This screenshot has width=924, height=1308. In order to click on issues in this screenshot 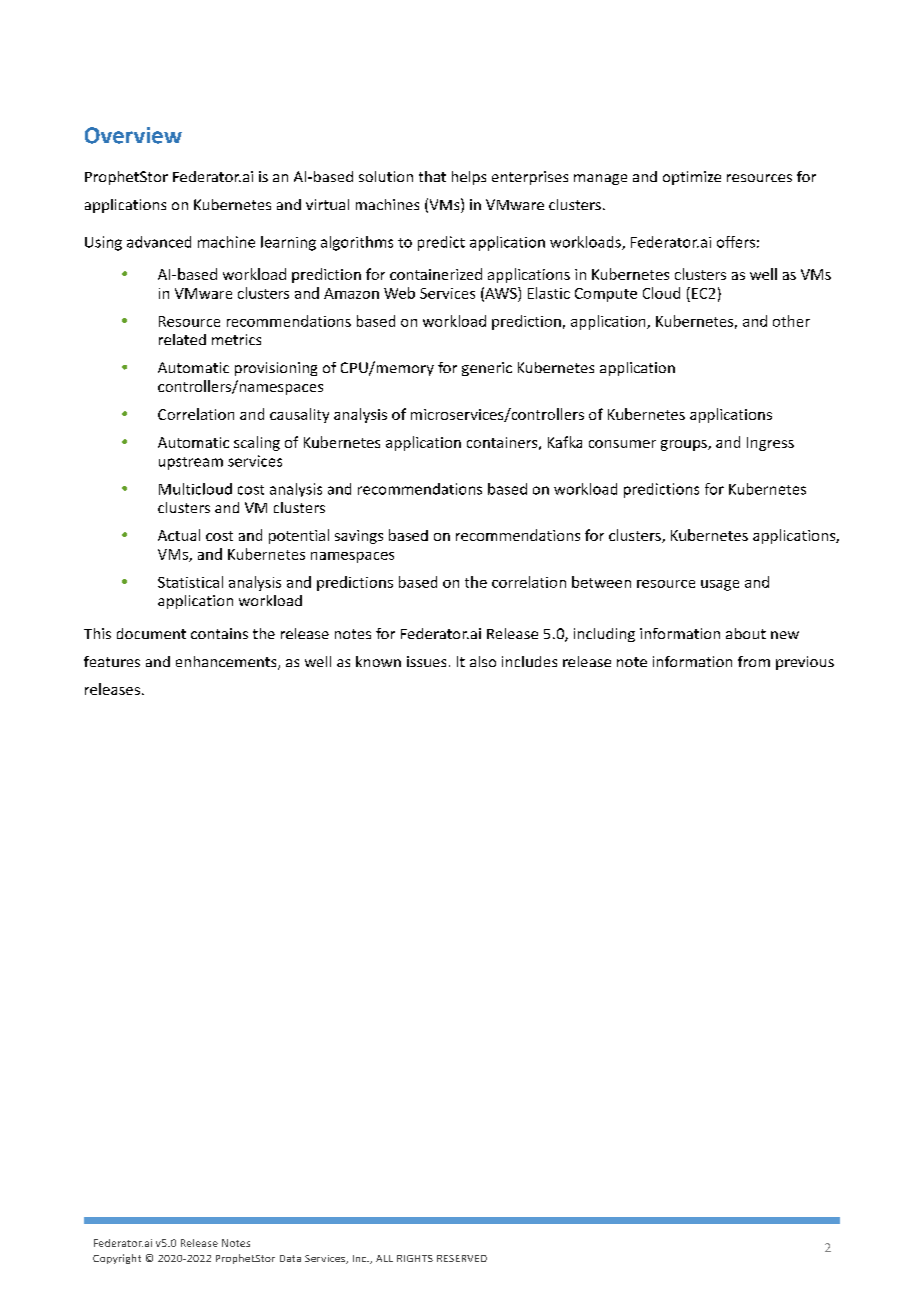, I will do `click(426, 661)`.
